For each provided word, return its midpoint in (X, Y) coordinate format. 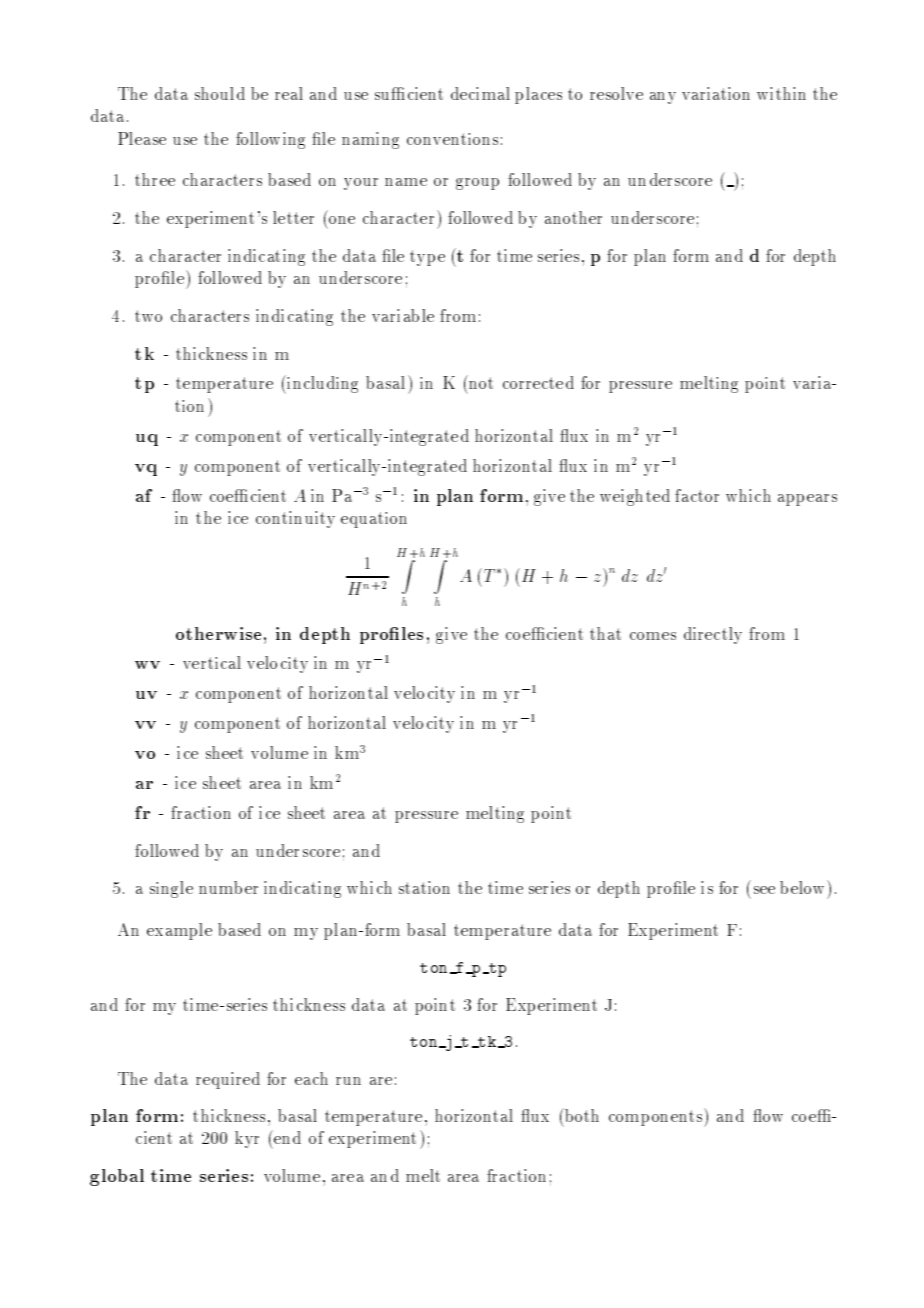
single (171, 889)
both (581, 1115)
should (220, 93)
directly (713, 635)
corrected (538, 382)
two (148, 316)
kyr (247, 1139)
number (228, 887)
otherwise (218, 633)
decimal (480, 93)
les (412, 633)
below (804, 887)
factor (697, 495)
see (764, 890)
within (781, 93)
